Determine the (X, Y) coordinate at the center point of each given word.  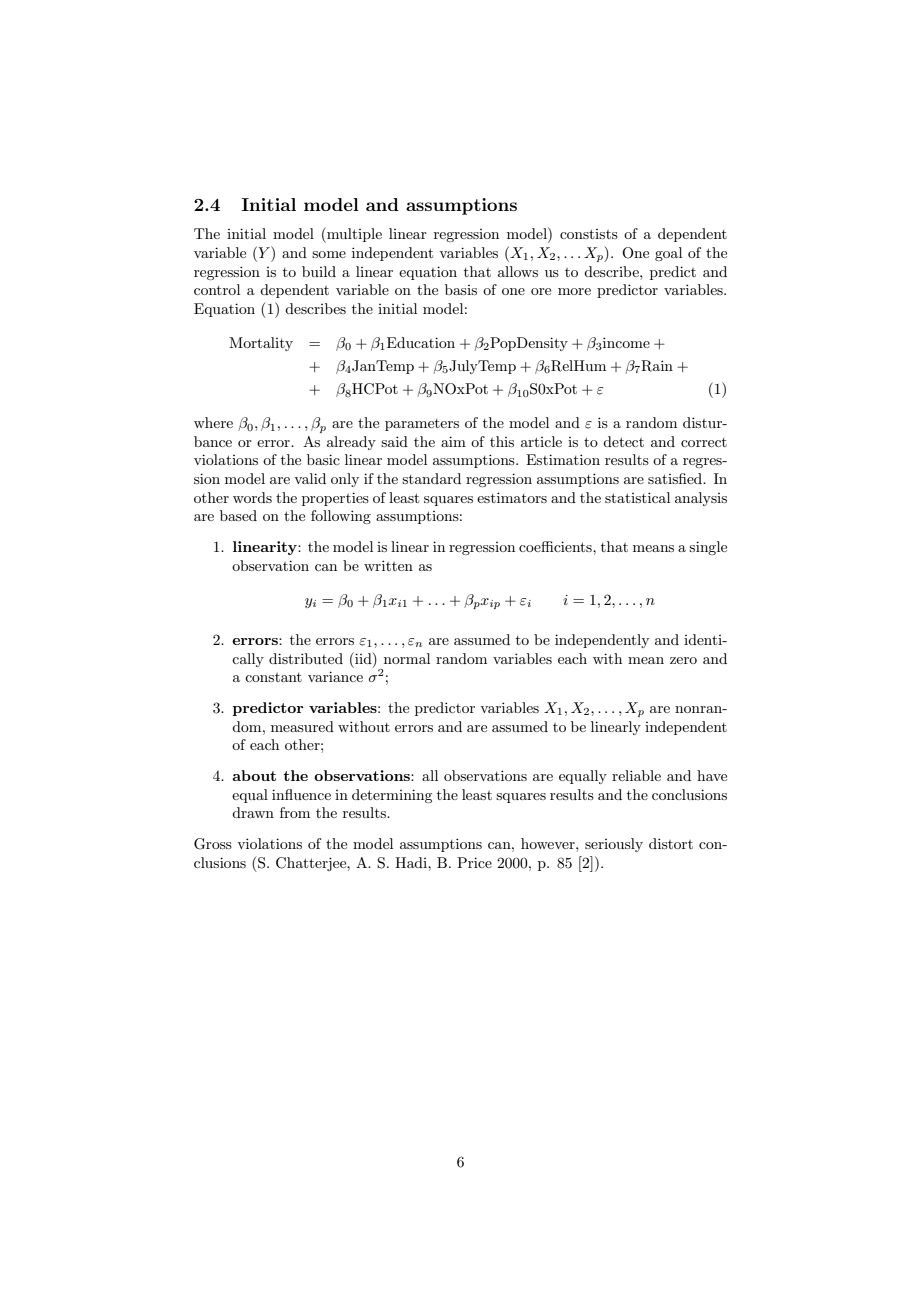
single (708, 548)
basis (461, 289)
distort (671, 843)
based (238, 515)
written (388, 565)
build (319, 271)
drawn (253, 812)
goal (668, 254)
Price (474, 862)
